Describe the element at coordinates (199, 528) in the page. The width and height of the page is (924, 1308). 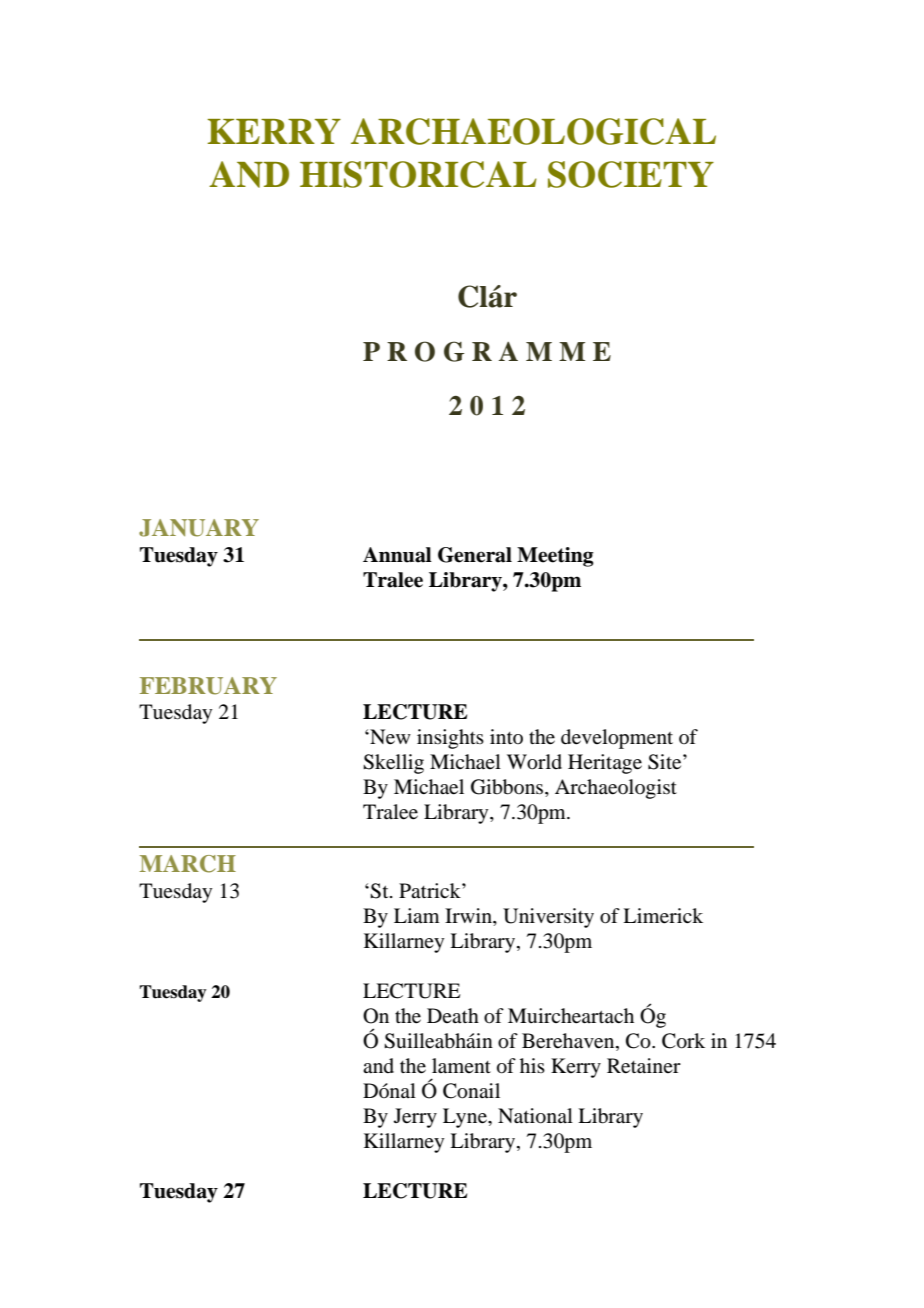
I see `JANUARY` at that location.
